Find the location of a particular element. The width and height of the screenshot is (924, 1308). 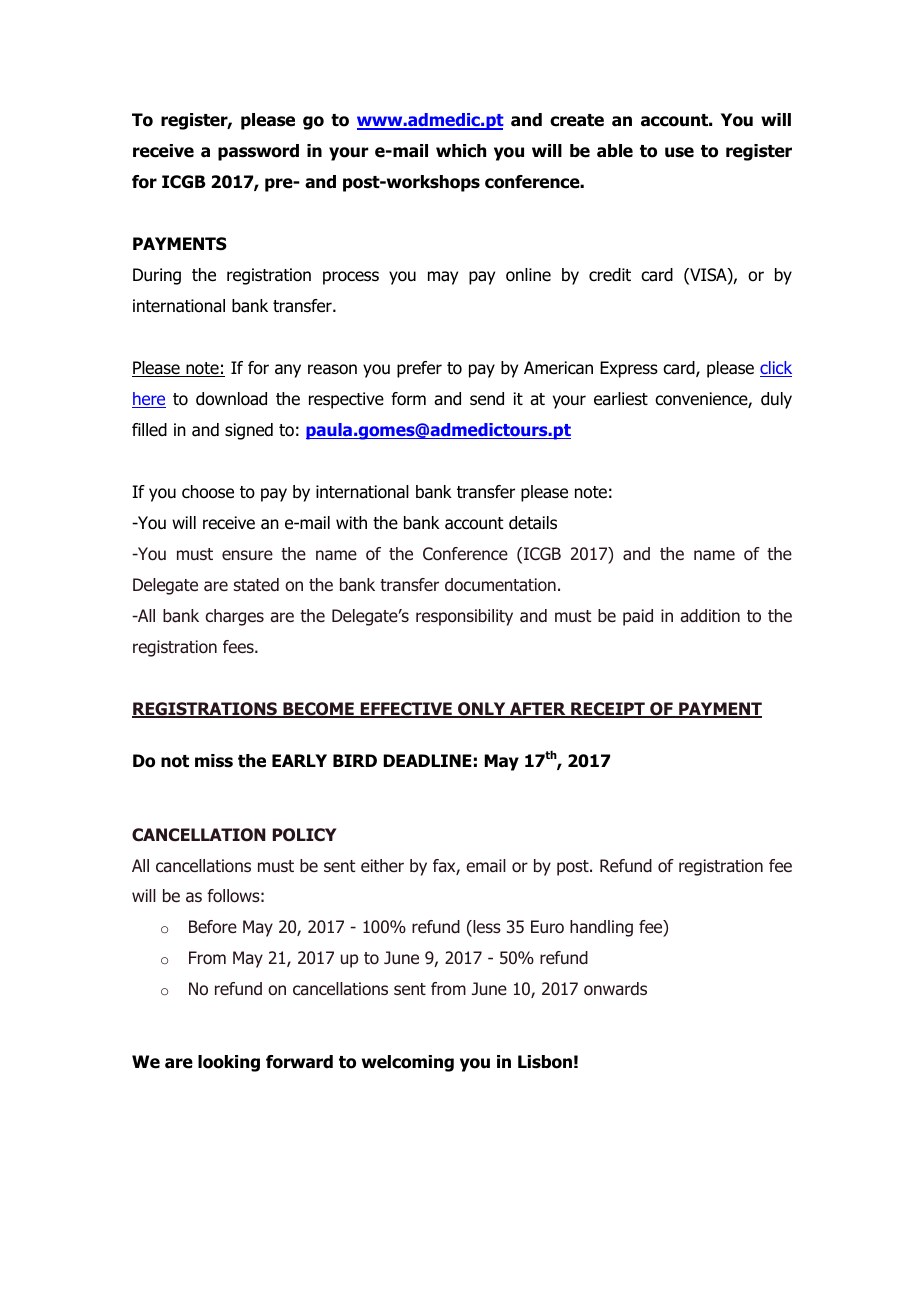

stated is located at coordinates (256, 585).
